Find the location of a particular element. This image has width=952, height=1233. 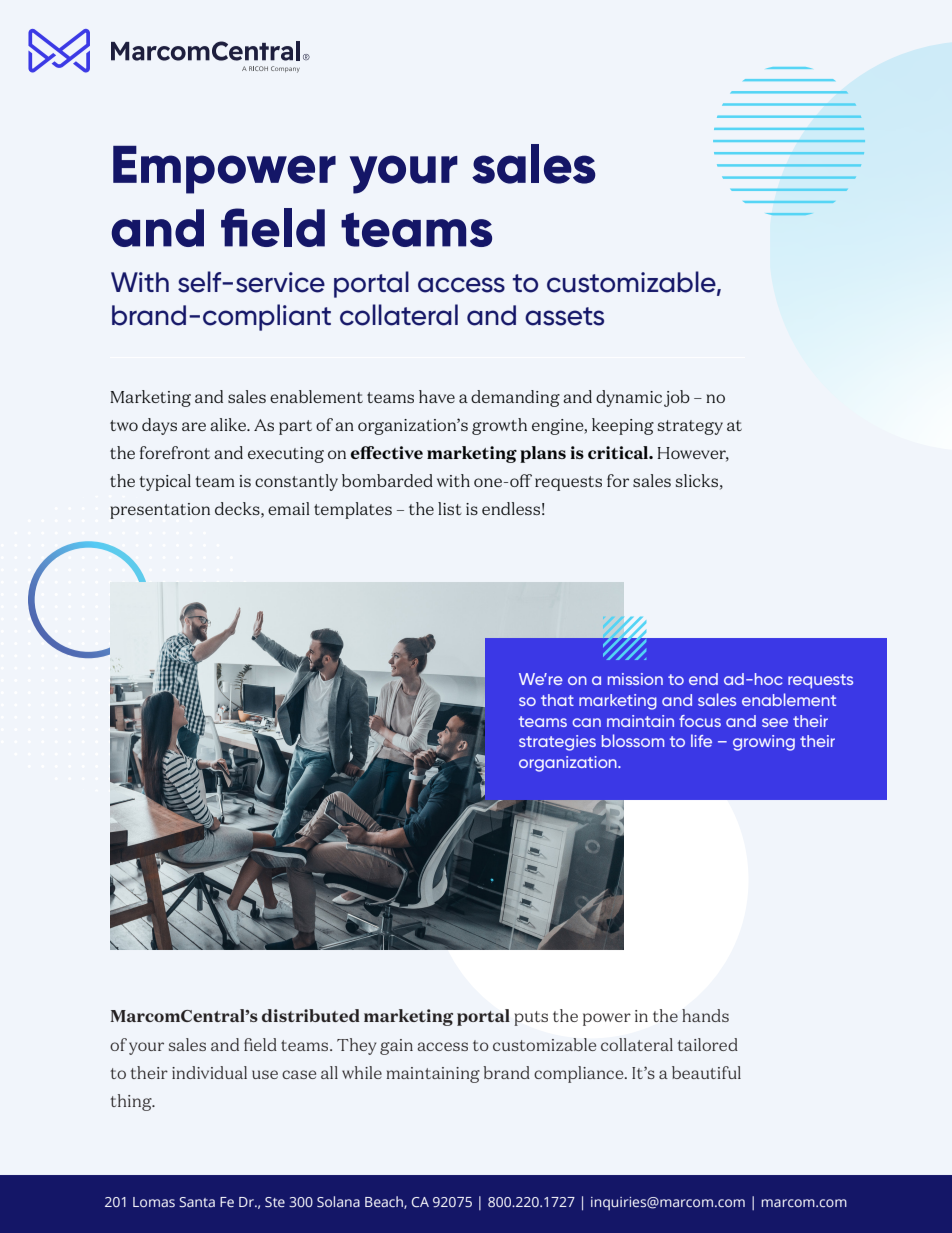

job is located at coordinates (677, 398).
